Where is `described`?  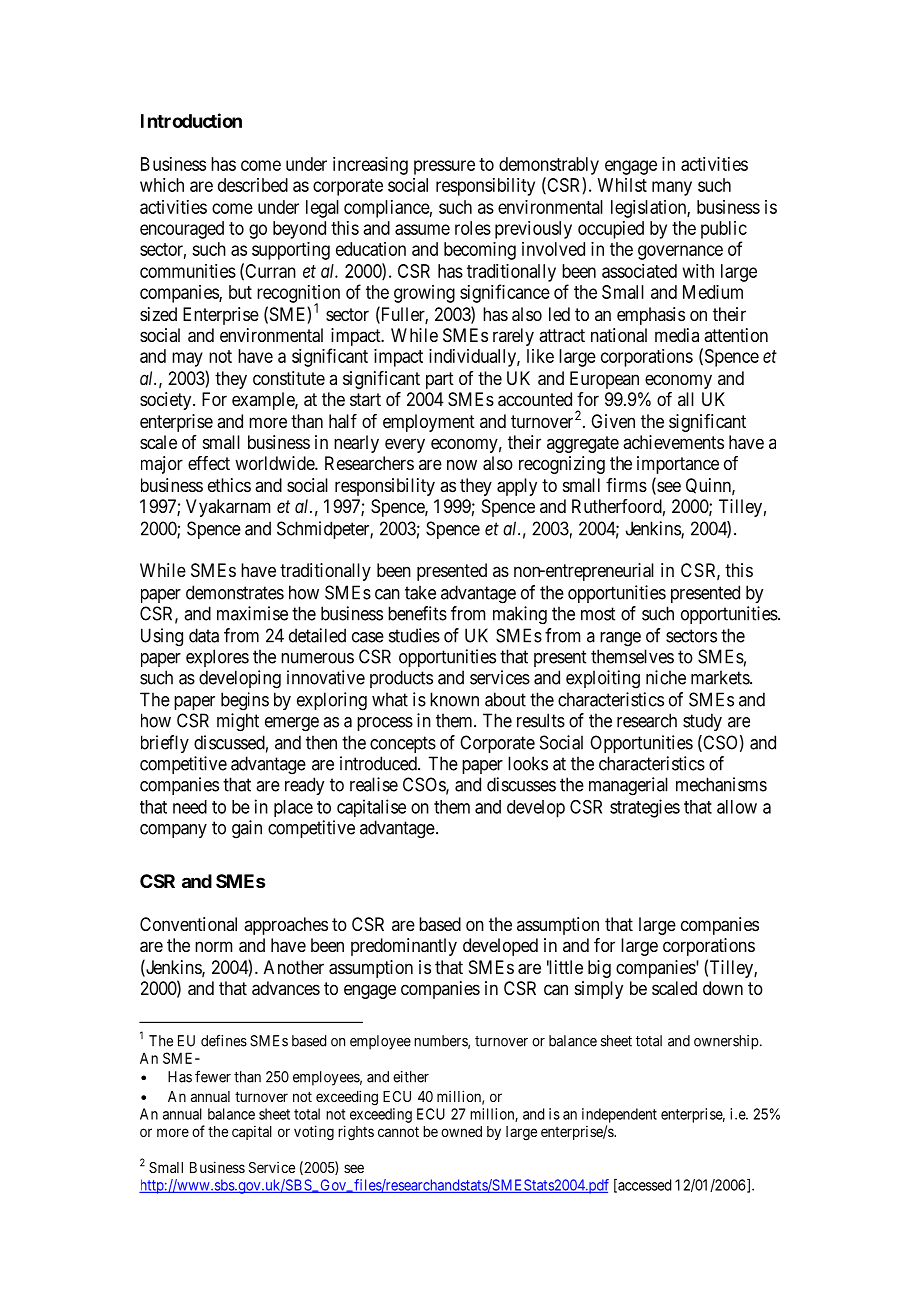 described is located at coordinates (253, 185).
